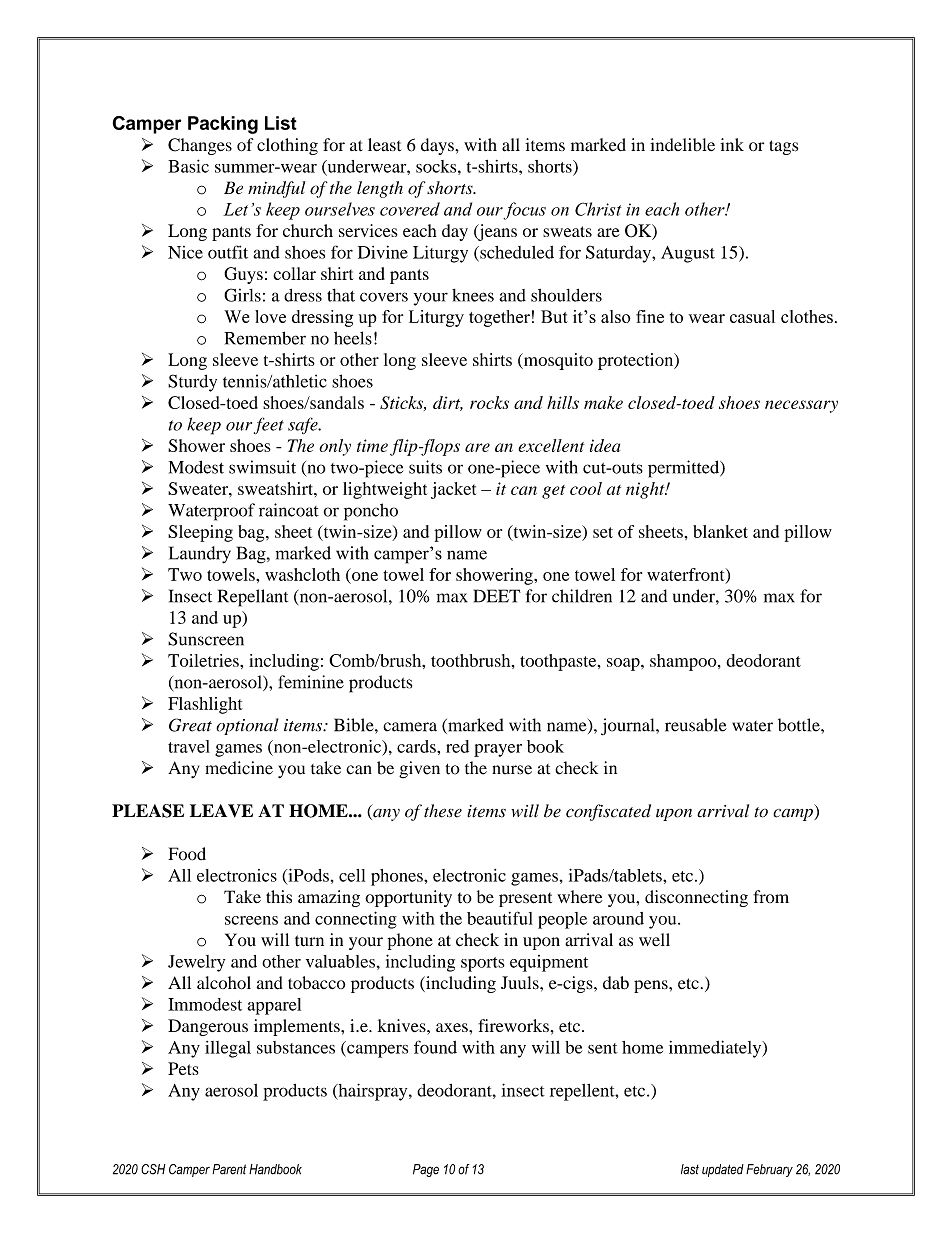 This image has width=952, height=1233. Describe the element at coordinates (221, 811) in the image. I see `LEAVE` at that location.
